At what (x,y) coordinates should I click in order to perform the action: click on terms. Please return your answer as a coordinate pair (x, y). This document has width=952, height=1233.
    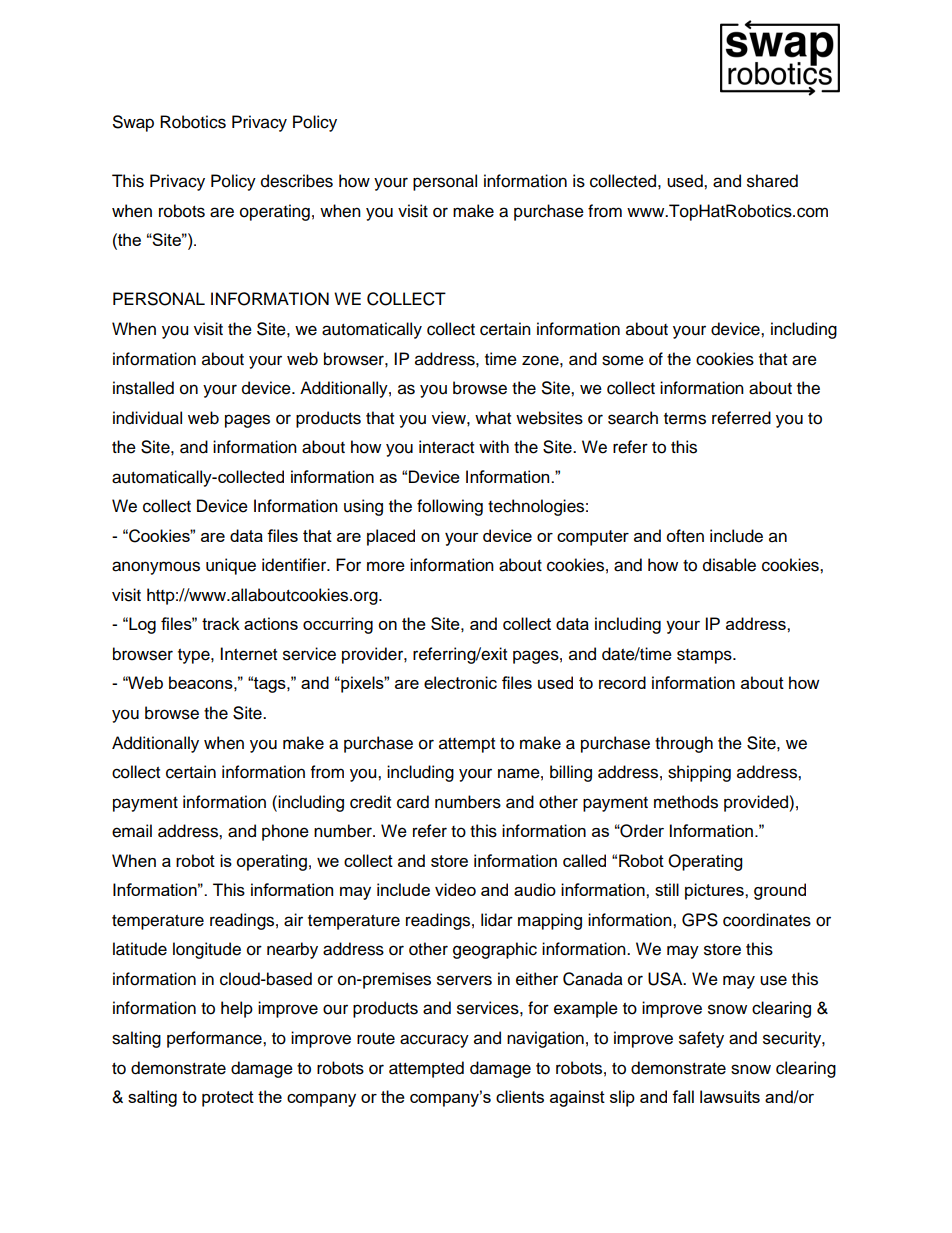
    Looking at the image, I should click on (685, 419).
